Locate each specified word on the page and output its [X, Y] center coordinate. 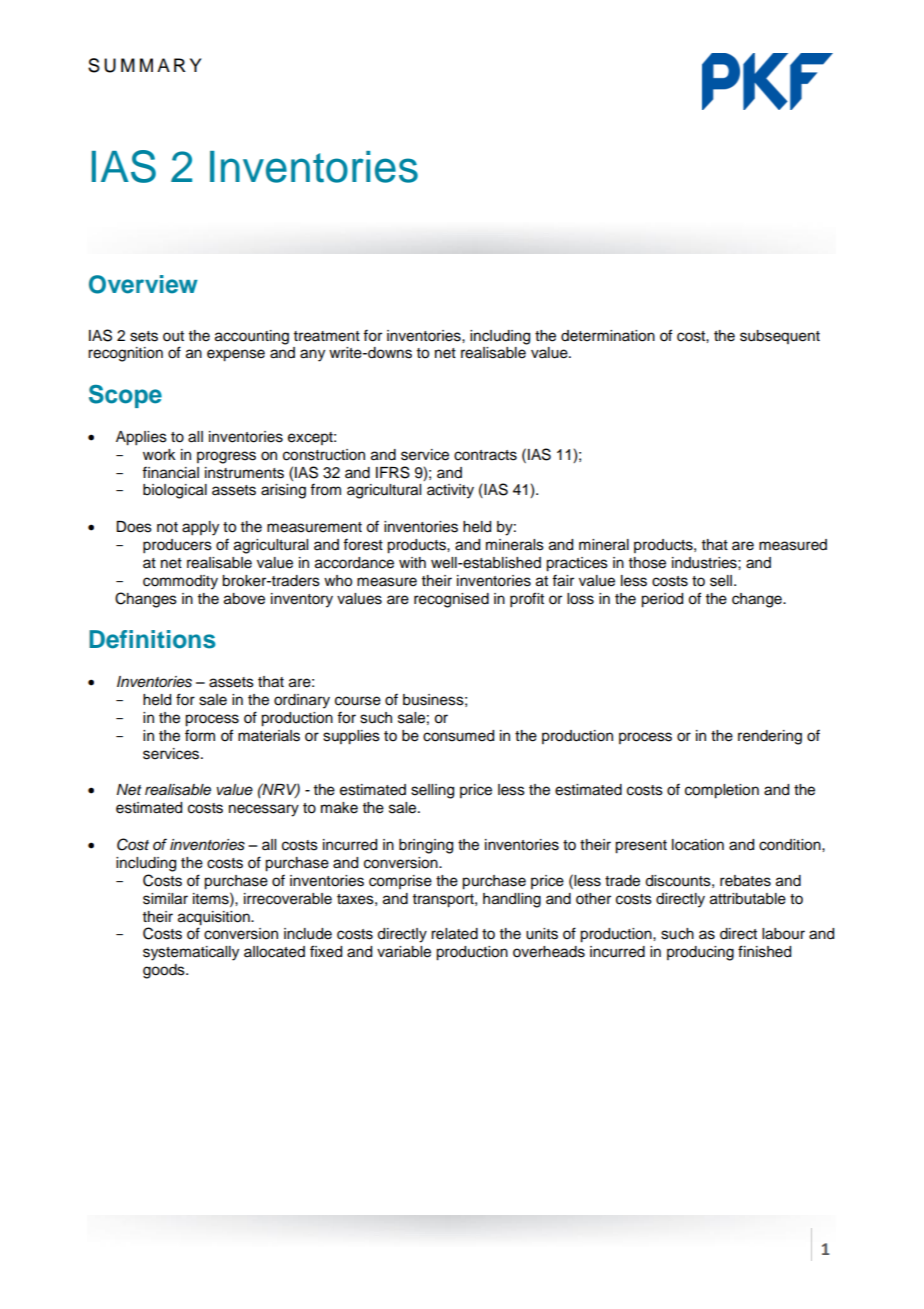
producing [700, 953]
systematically [191, 953]
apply [200, 528]
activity [450, 491]
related [454, 934]
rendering [770, 737]
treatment [327, 336]
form [200, 735]
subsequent [780, 337]
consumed [458, 736]
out [173, 336]
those [647, 563]
